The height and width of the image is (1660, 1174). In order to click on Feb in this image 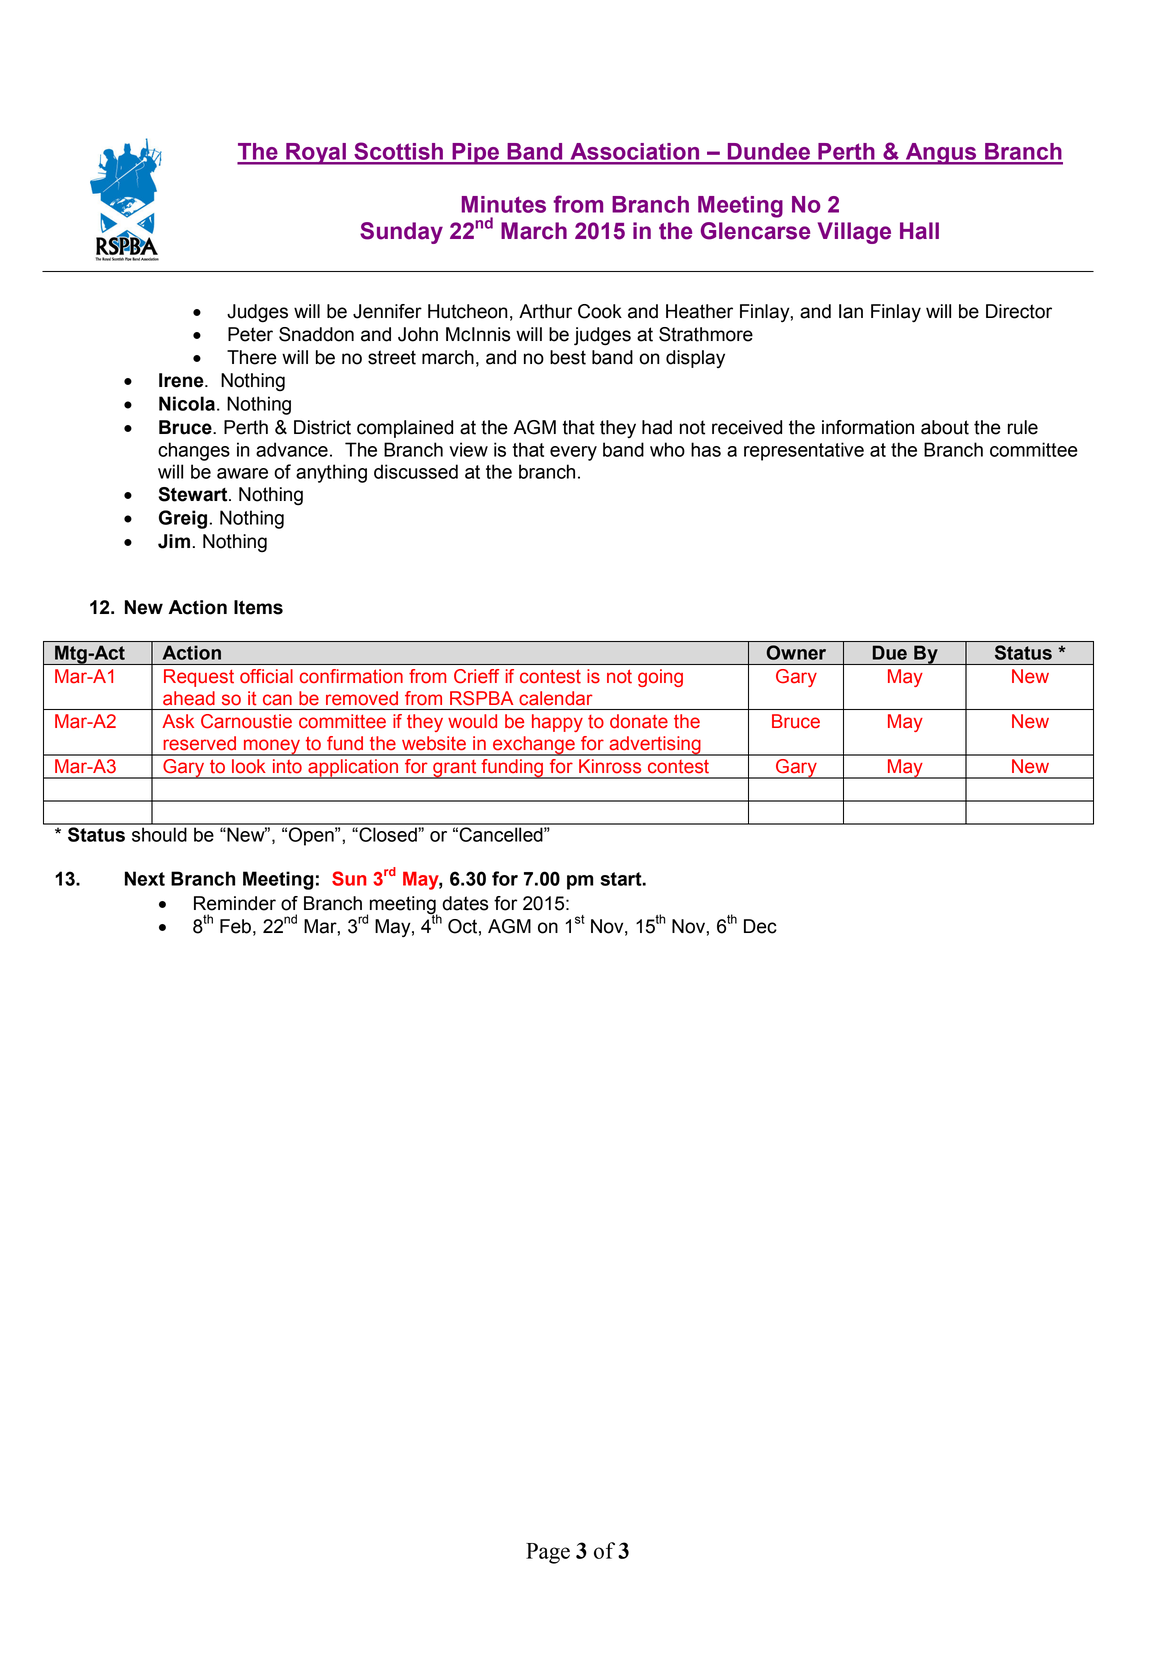, I will do `click(235, 926)`.
